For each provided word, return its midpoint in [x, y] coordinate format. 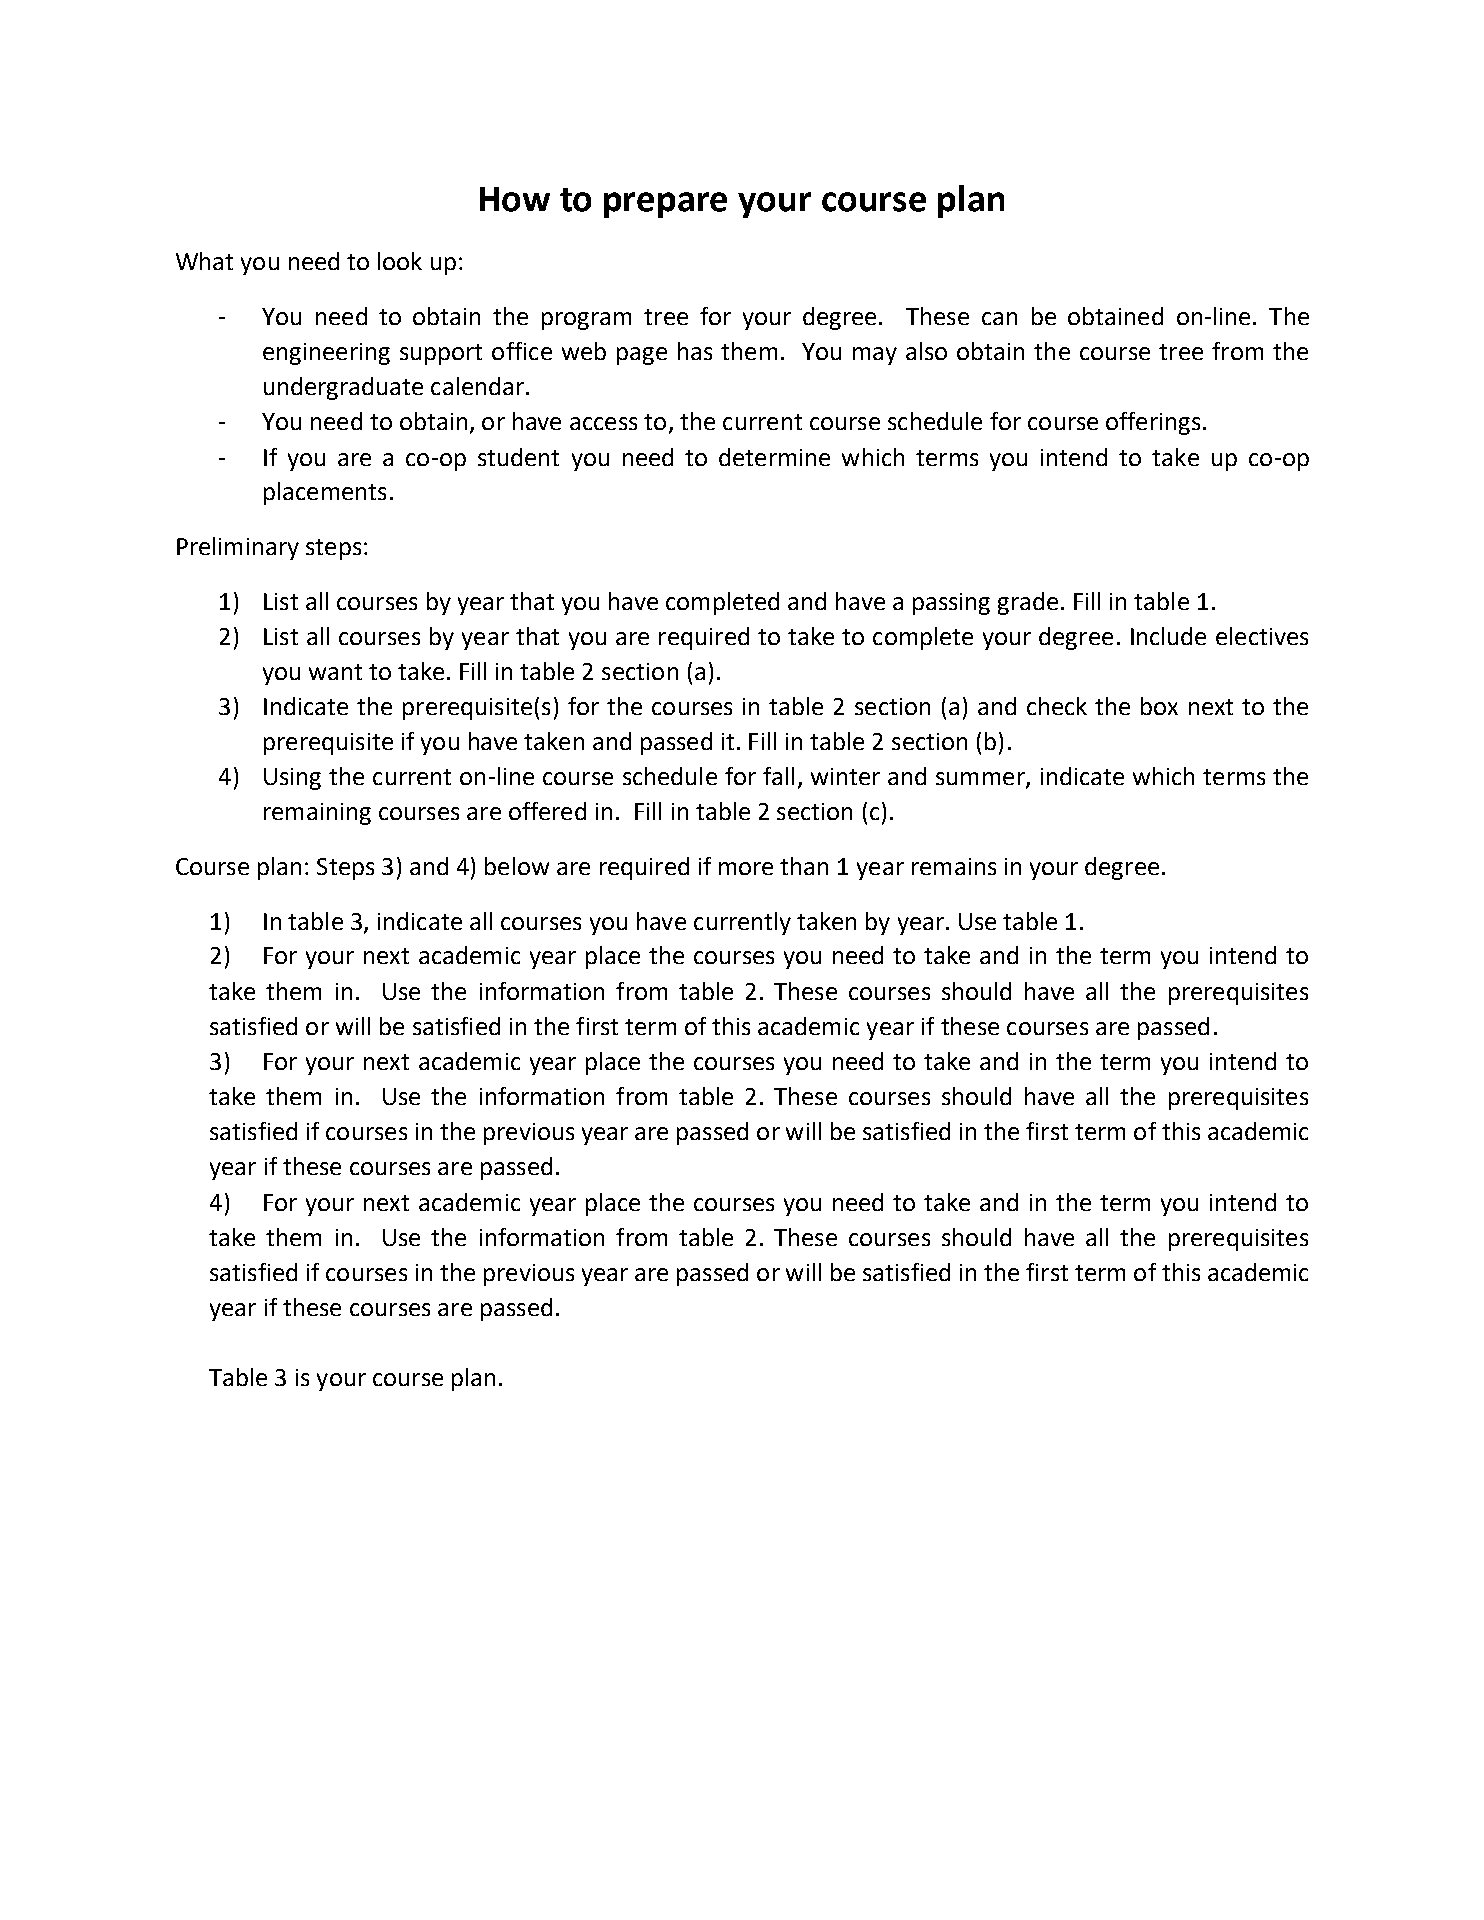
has [695, 351]
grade [1028, 603]
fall [778, 776]
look [400, 261]
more [746, 868]
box [1159, 706]
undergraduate [343, 388]
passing [951, 604]
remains [954, 866]
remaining [317, 814]
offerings [1153, 423]
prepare [665, 205]
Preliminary [238, 548]
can [999, 318]
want [335, 672]
